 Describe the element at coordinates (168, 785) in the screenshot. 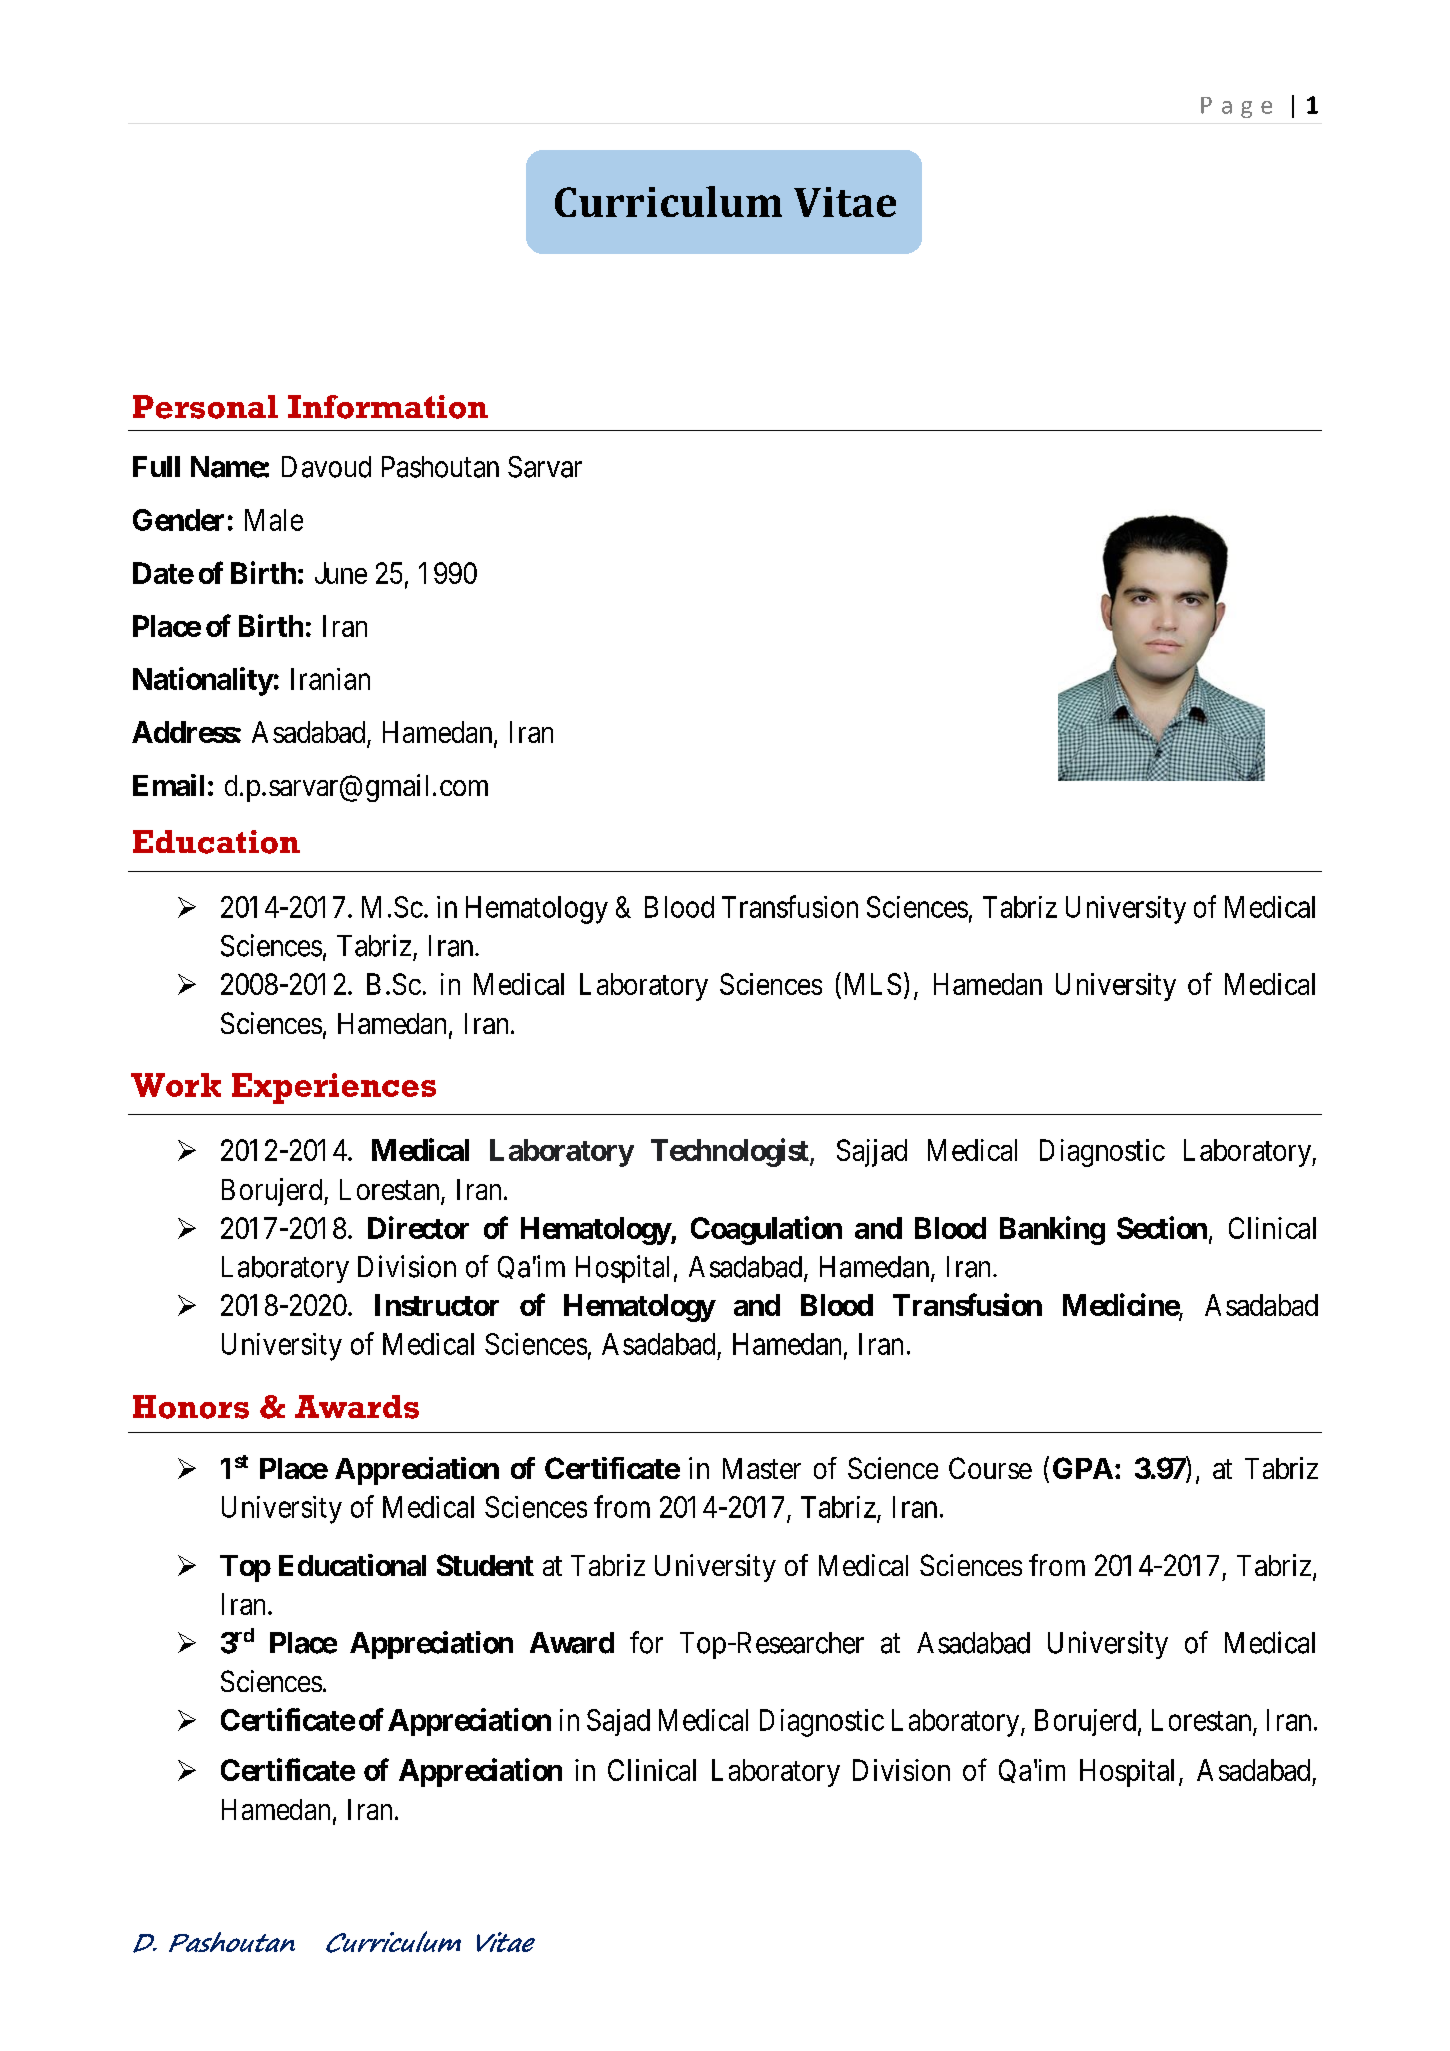

I see `Email` at that location.
